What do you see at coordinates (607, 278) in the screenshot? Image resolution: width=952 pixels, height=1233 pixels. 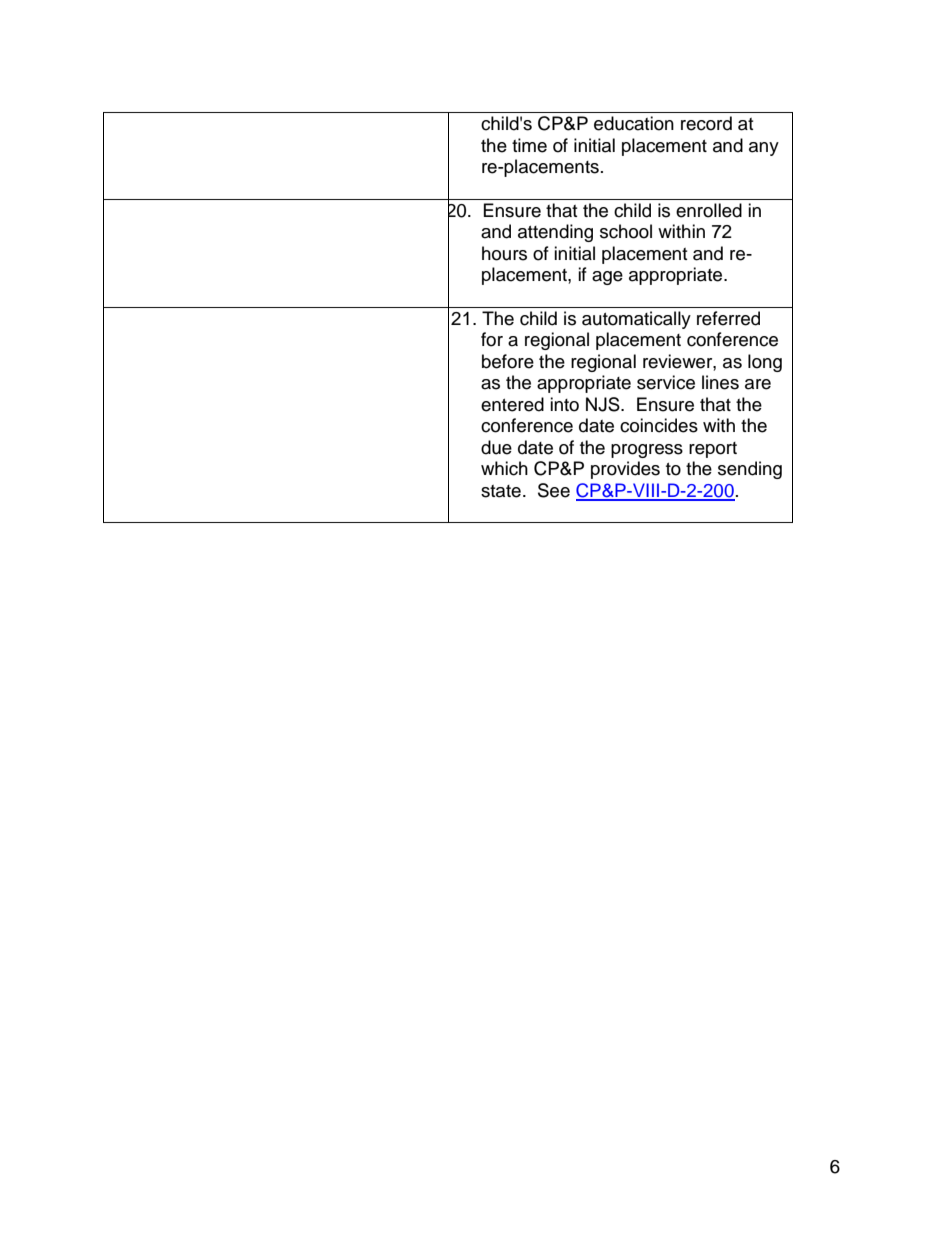 I see `age` at bounding box center [607, 278].
